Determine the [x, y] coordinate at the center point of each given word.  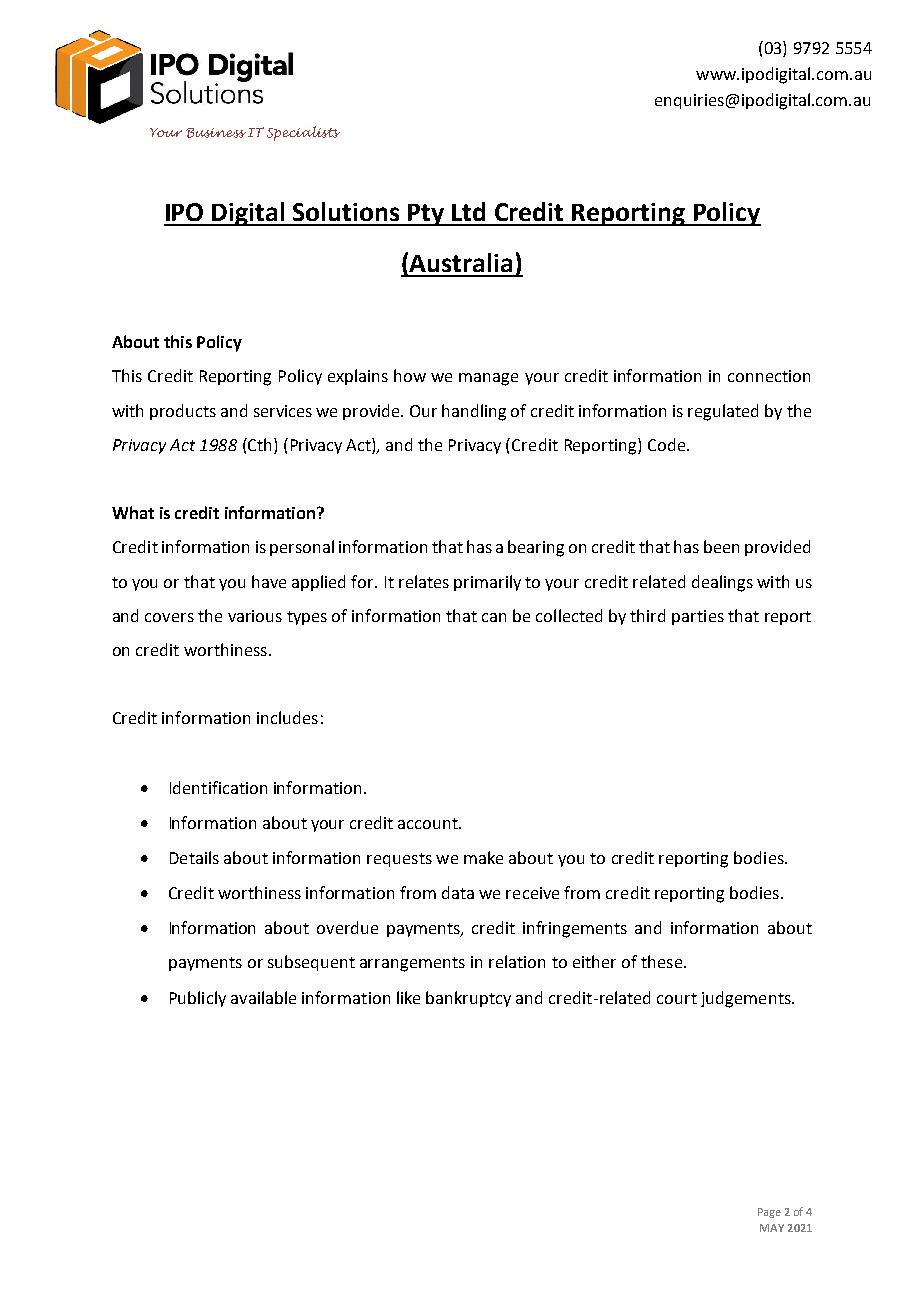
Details [194, 857]
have [269, 581]
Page [769, 1213]
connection [769, 376]
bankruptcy [468, 999]
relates [424, 581]
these [663, 961]
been [721, 546]
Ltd [468, 211]
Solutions [346, 211]
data [458, 892]
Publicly [198, 999]
